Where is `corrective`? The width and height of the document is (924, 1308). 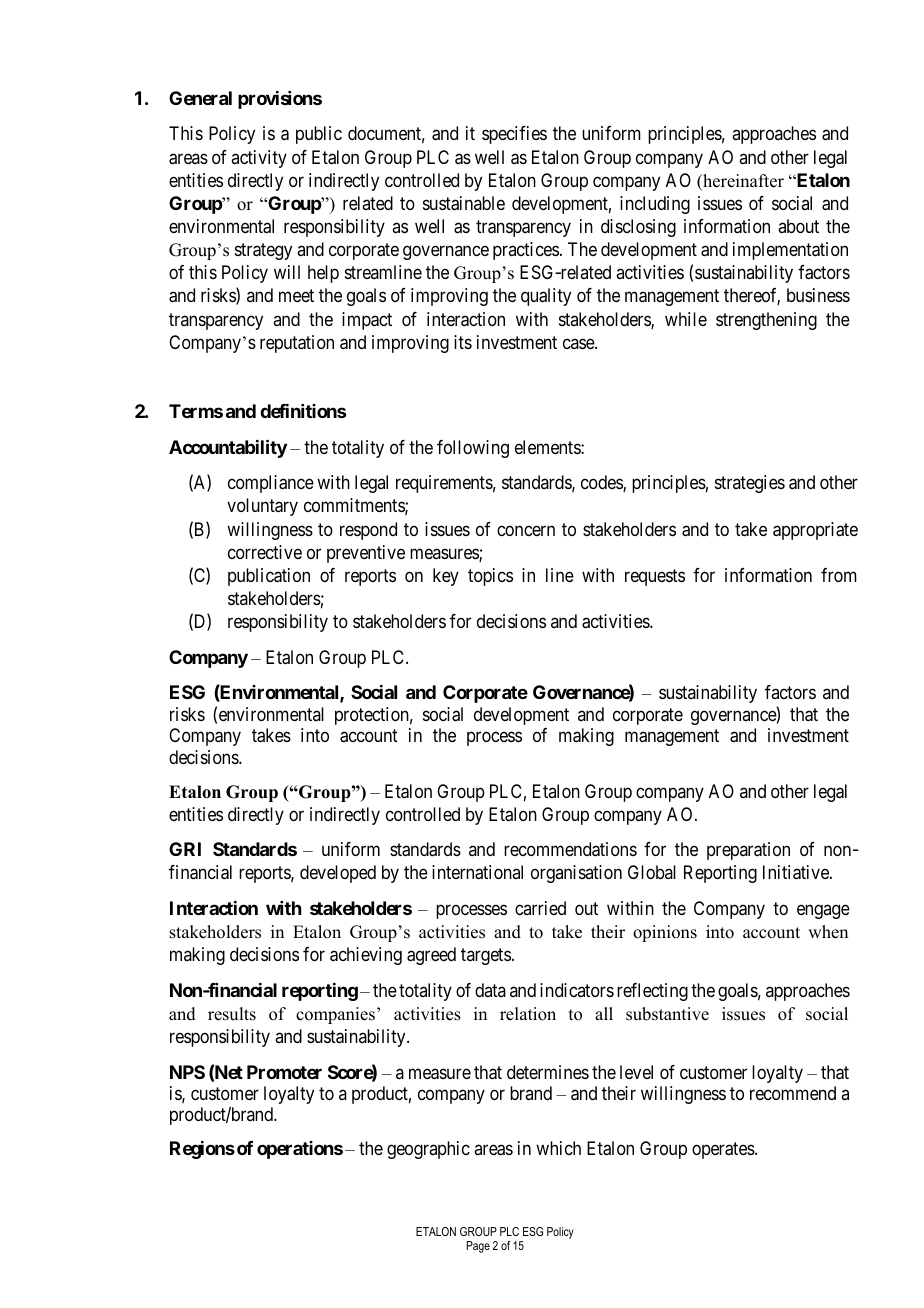 corrective is located at coordinates (265, 552).
